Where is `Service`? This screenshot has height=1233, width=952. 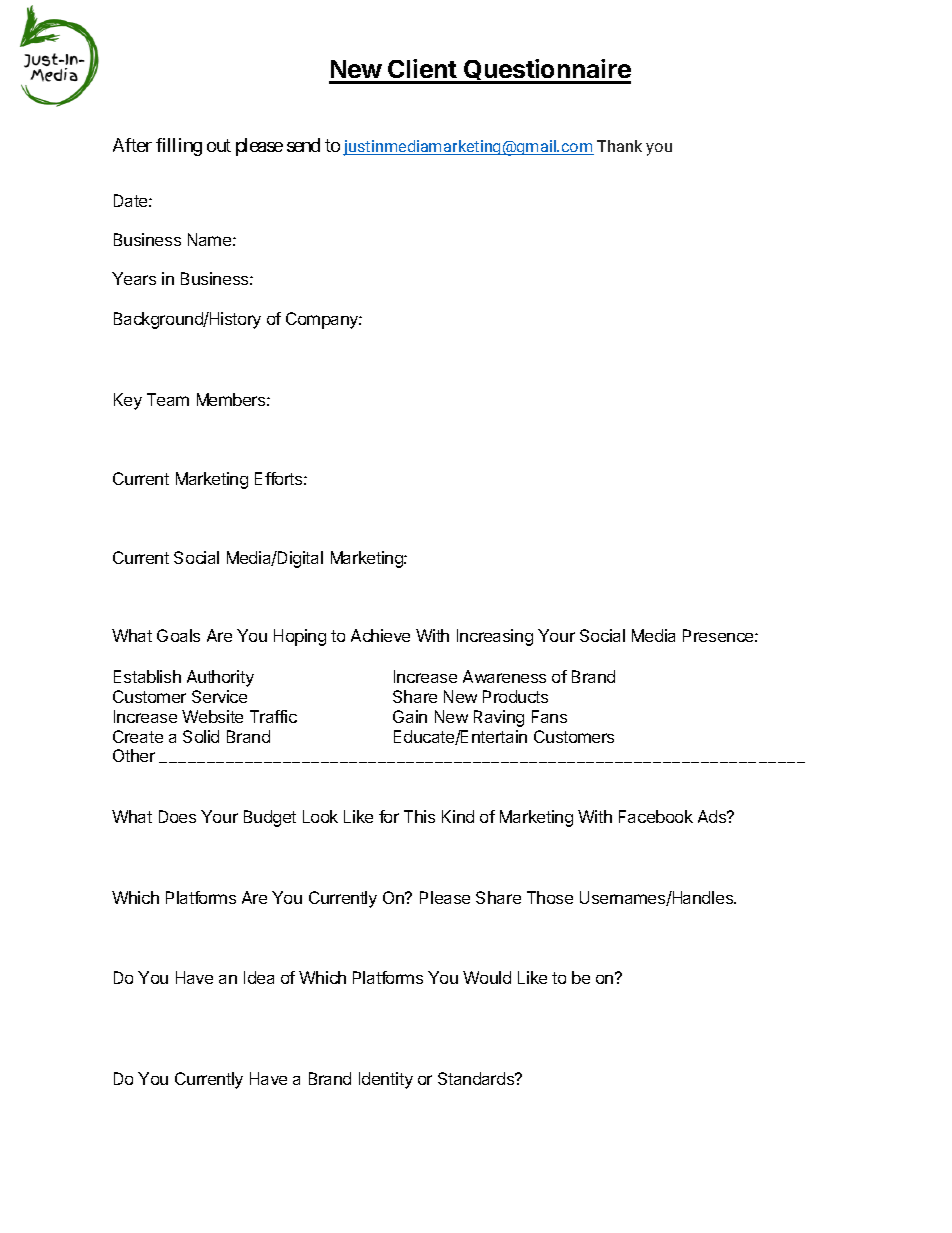 Service is located at coordinates (219, 696).
